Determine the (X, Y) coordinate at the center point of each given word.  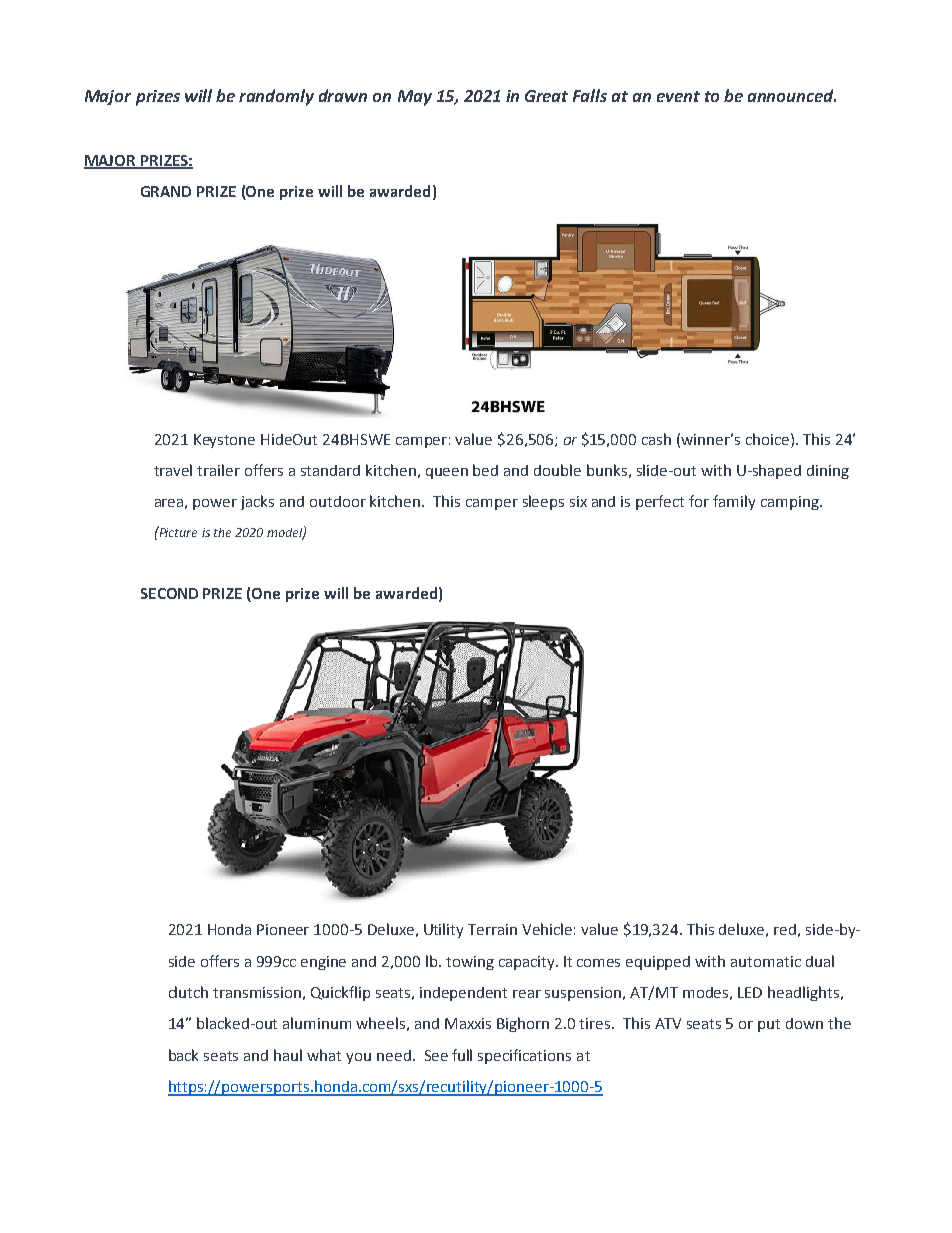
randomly (276, 97)
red (785, 929)
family (734, 502)
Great (546, 96)
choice (767, 439)
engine (323, 963)
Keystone (224, 441)
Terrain (492, 929)
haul (288, 1055)
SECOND (169, 593)
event (678, 96)
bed (485, 470)
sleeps (543, 502)
